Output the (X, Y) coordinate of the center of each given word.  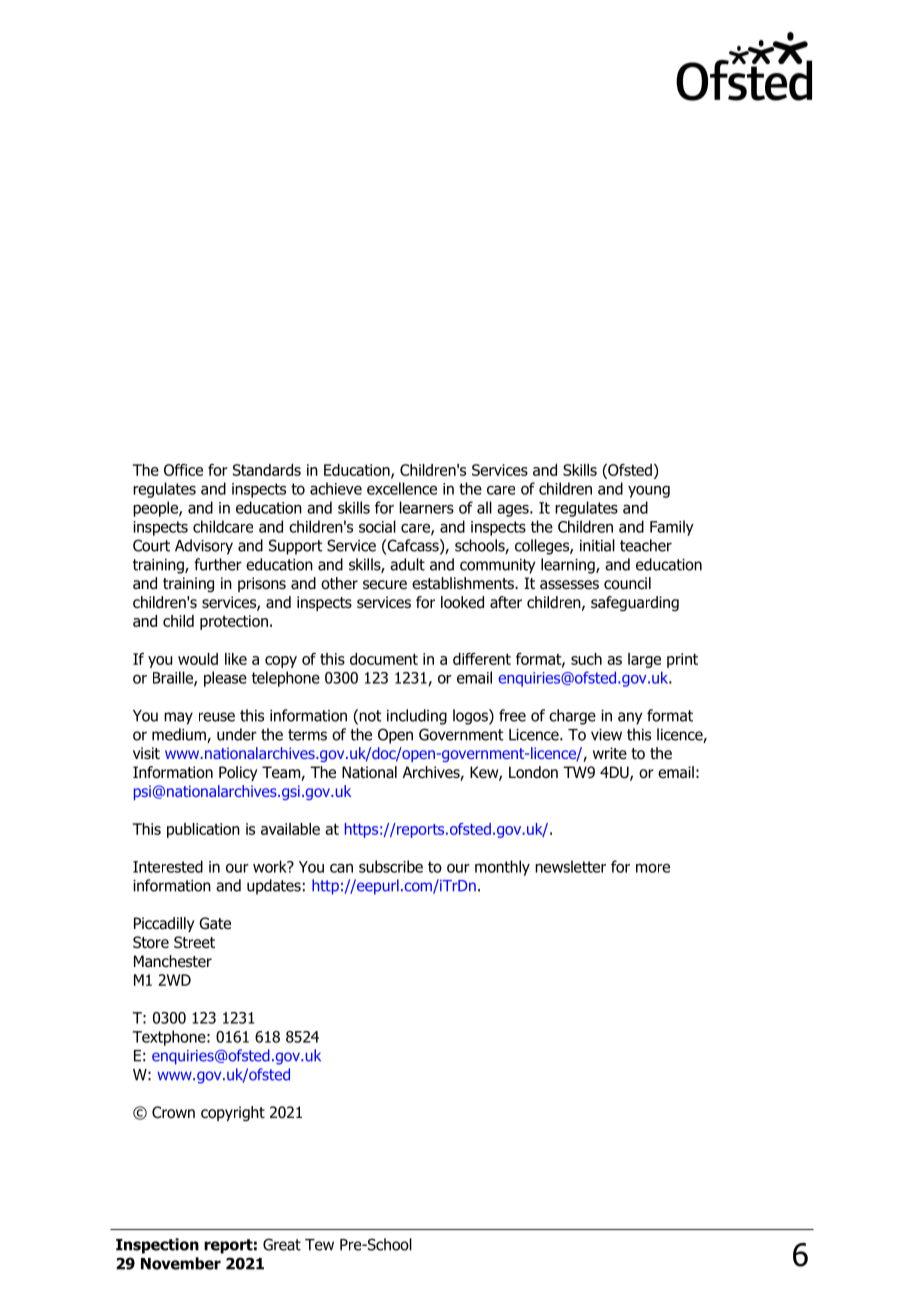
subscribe (391, 866)
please (225, 679)
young (649, 491)
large (644, 660)
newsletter (570, 866)
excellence (402, 488)
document (384, 659)
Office (183, 470)
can (341, 868)
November (181, 1263)
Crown (173, 1112)
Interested (168, 866)
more (653, 868)
